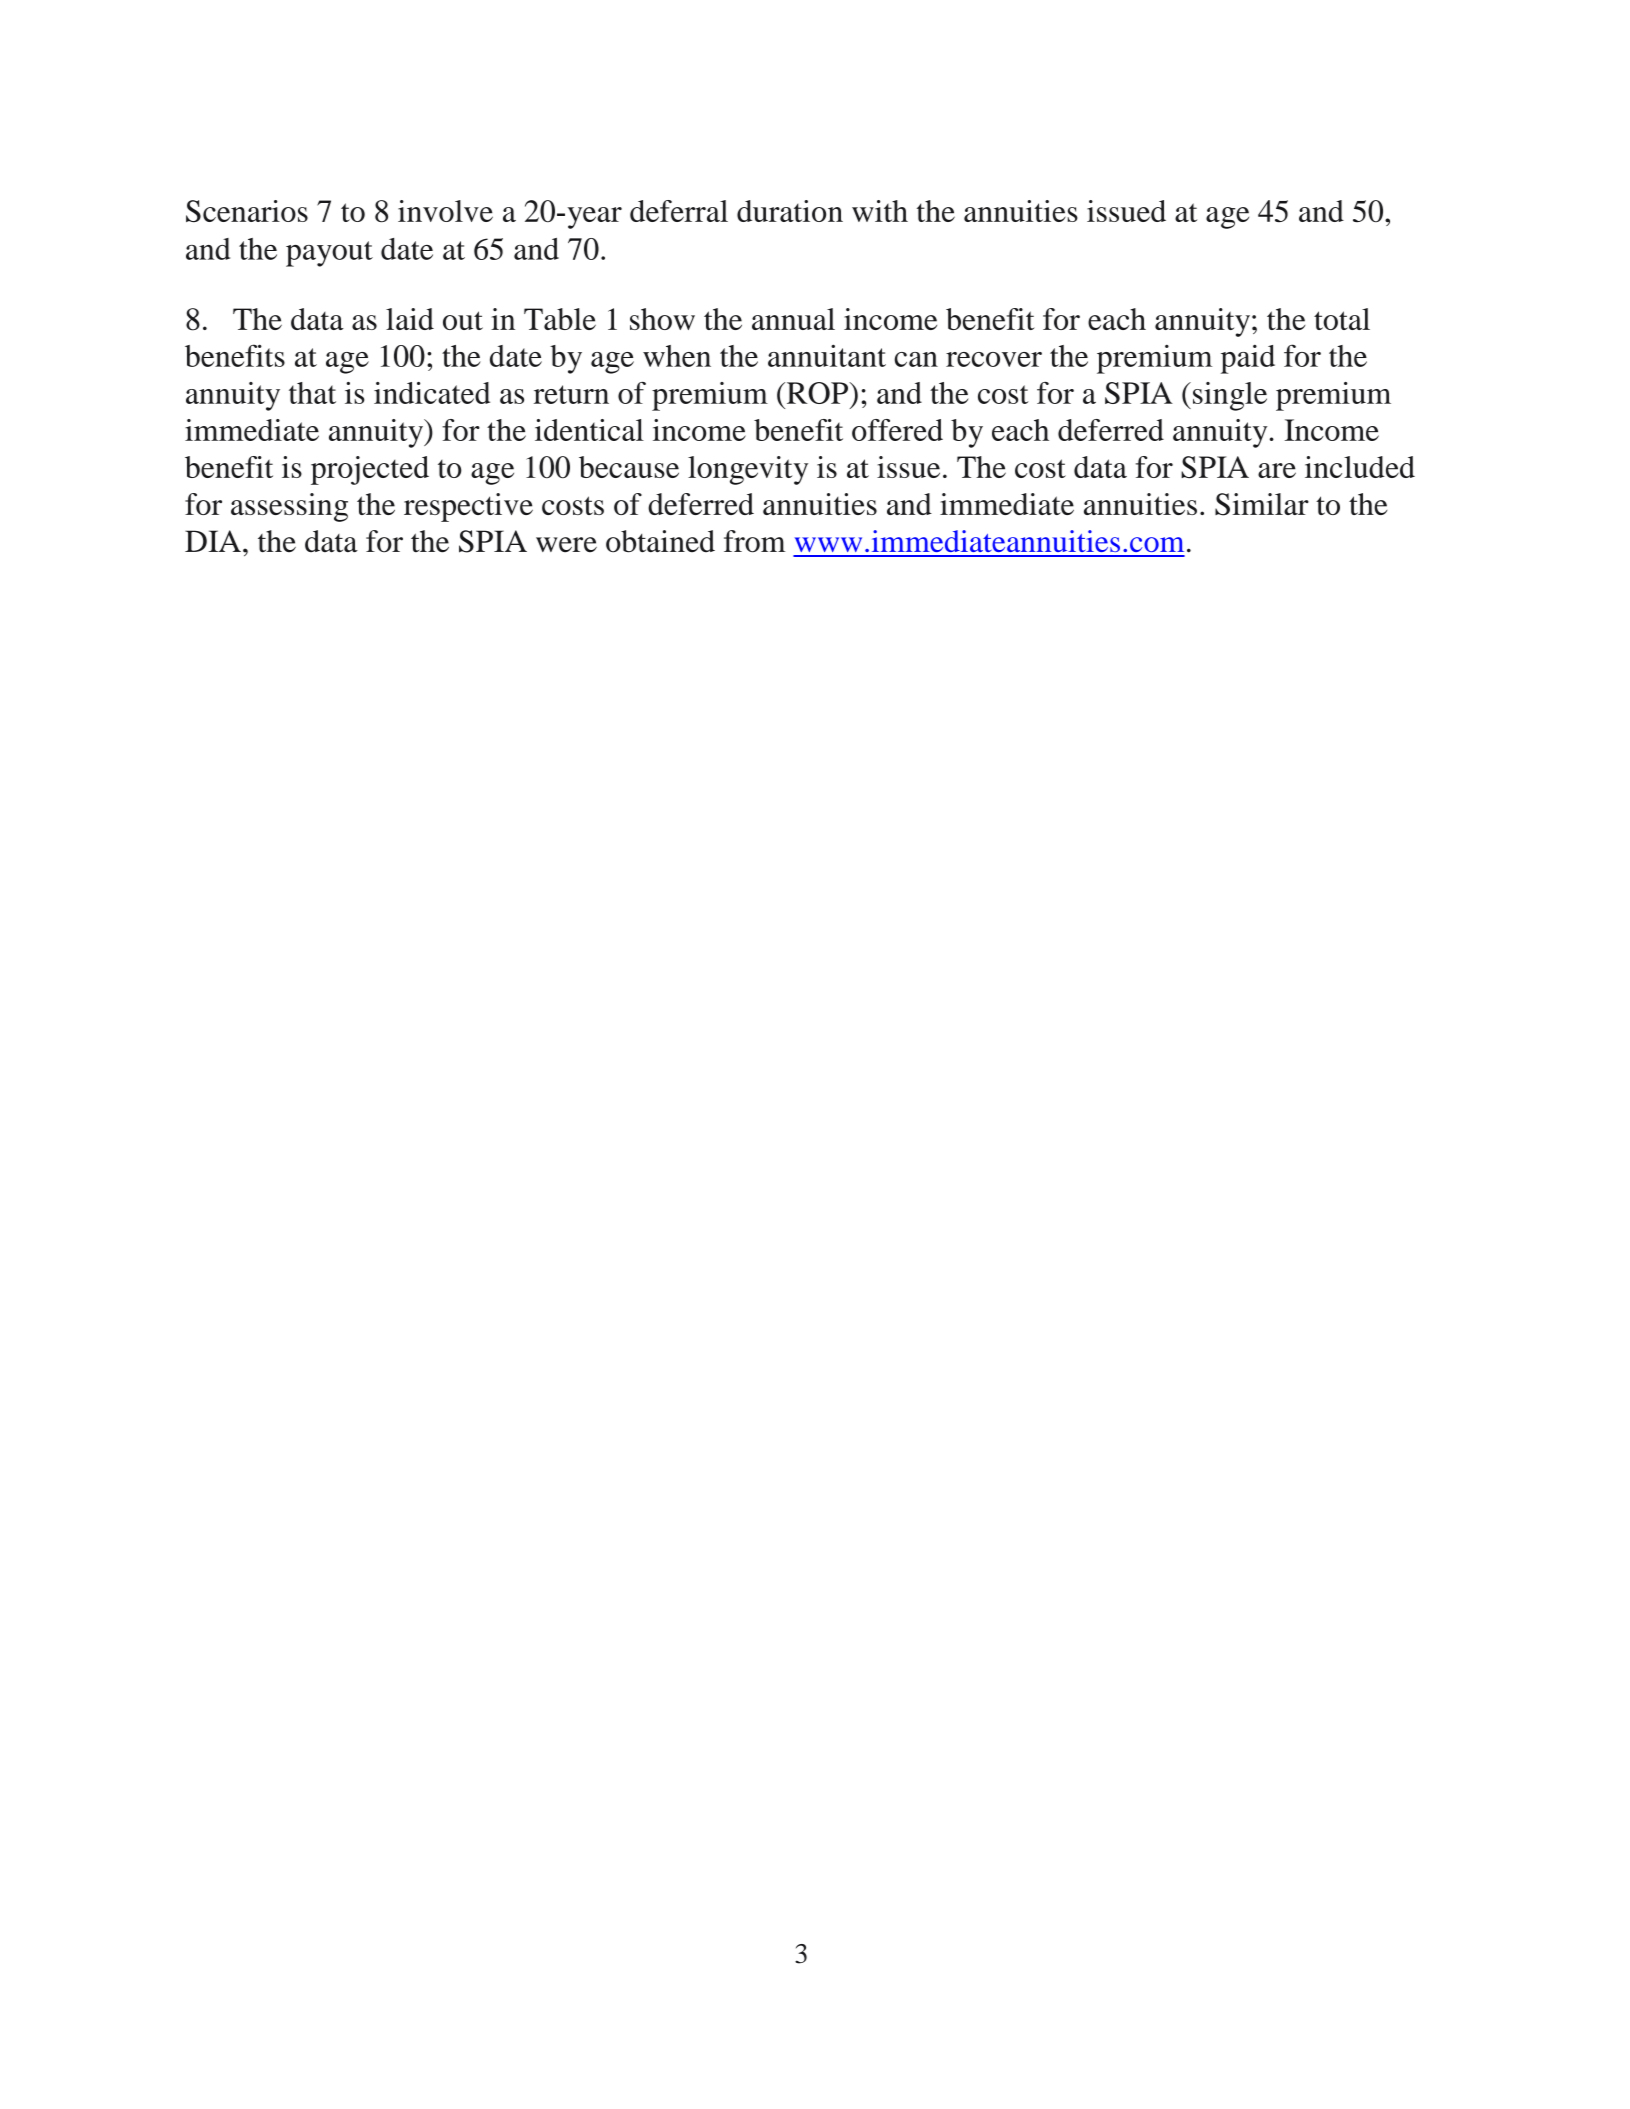  Describe the element at coordinates (880, 211) in the document. I see `with` at that location.
